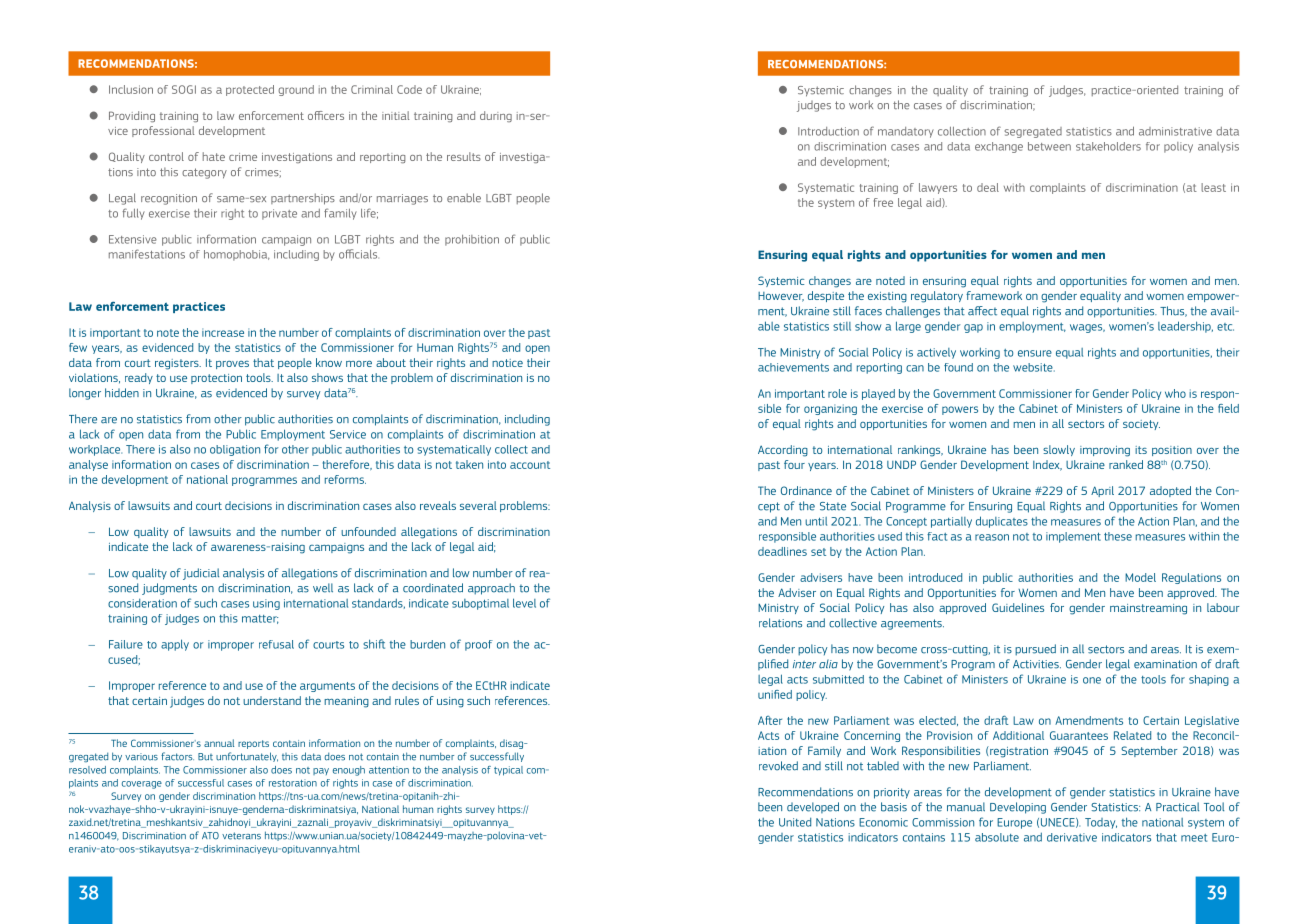  Describe the element at coordinates (795, 822) in the image. I see `United` at that location.
